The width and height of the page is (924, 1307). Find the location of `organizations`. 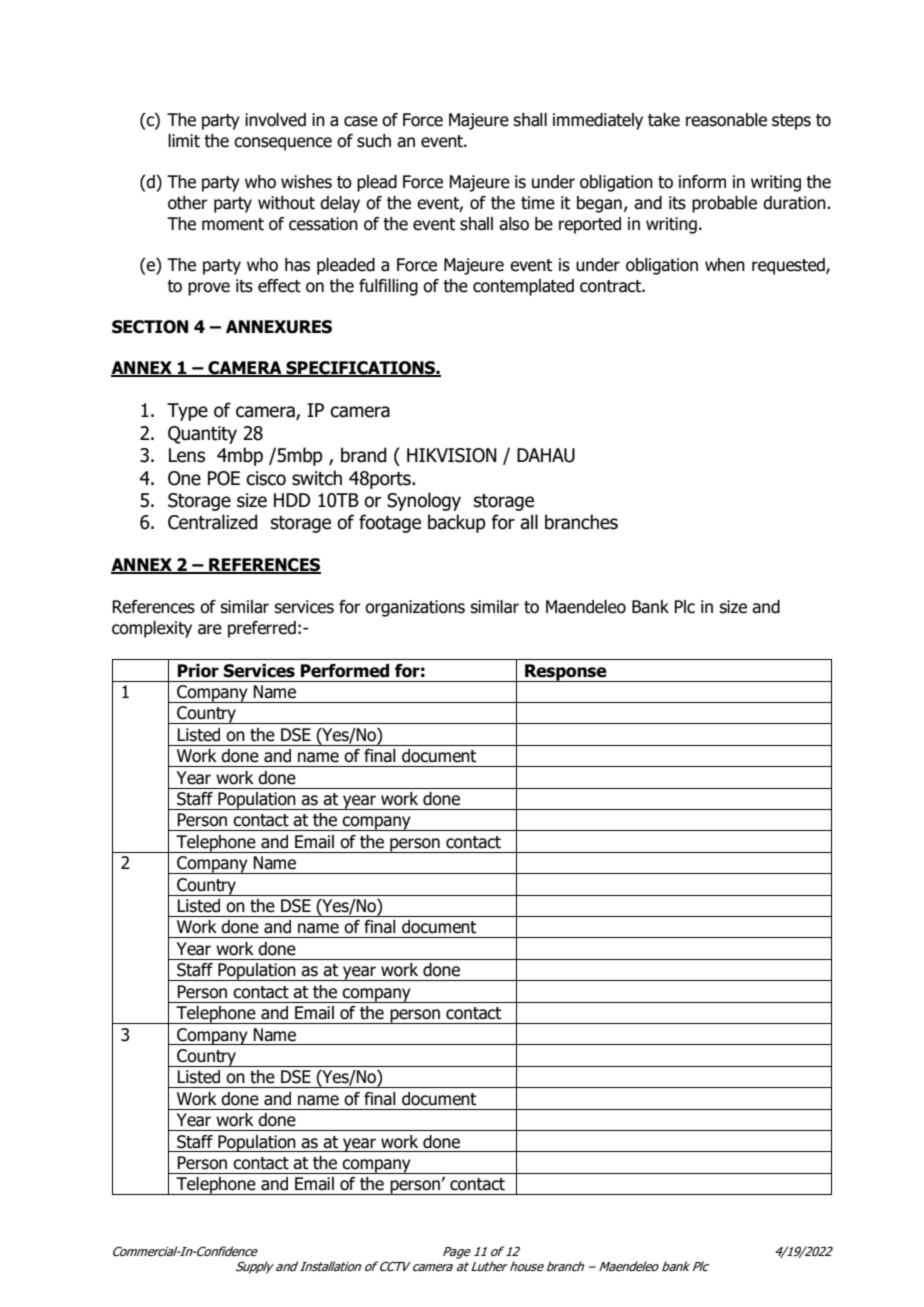

organizations is located at coordinates (415, 608).
